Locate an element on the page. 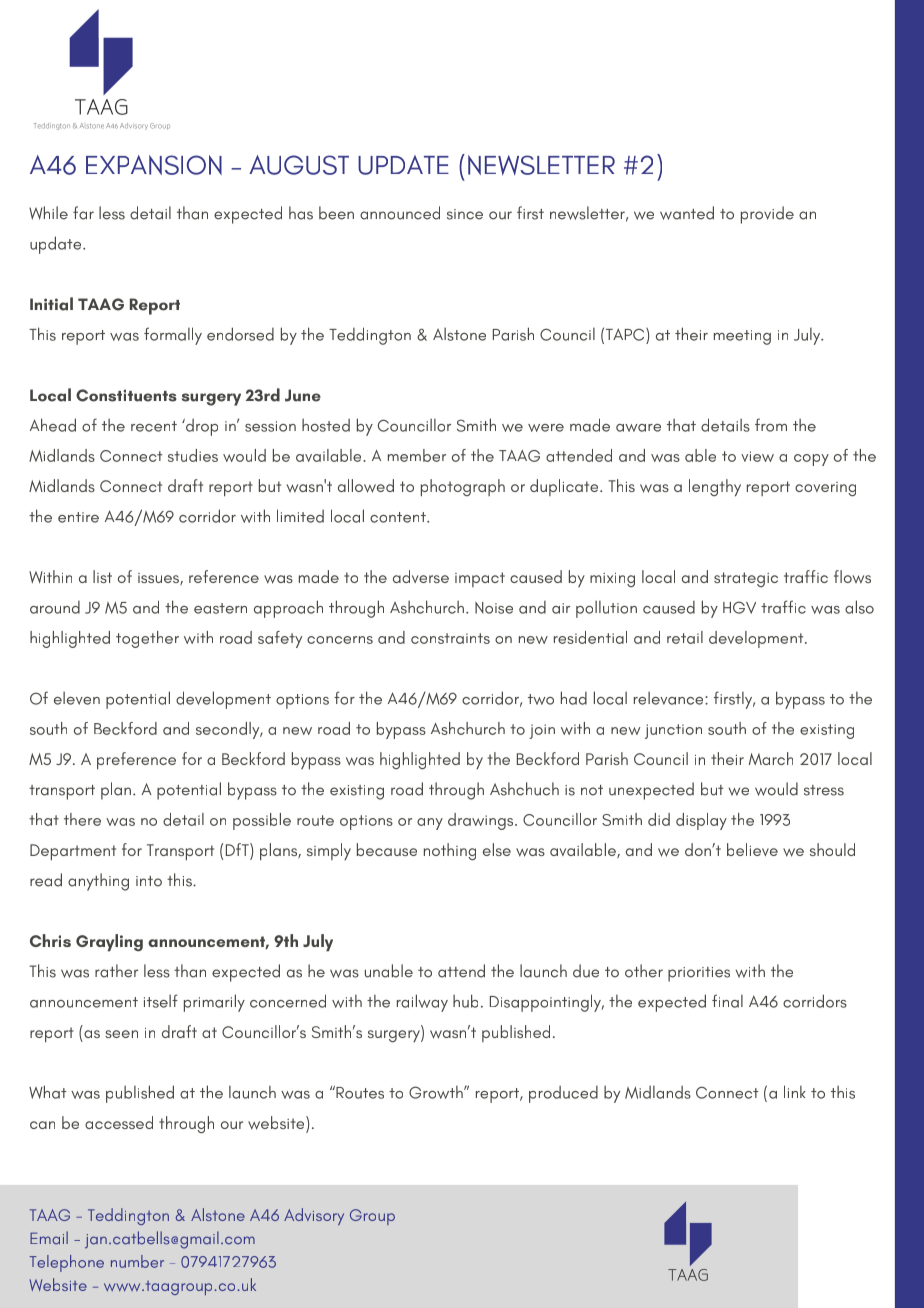 The image size is (924, 1308). Advisory is located at coordinates (314, 1216).
